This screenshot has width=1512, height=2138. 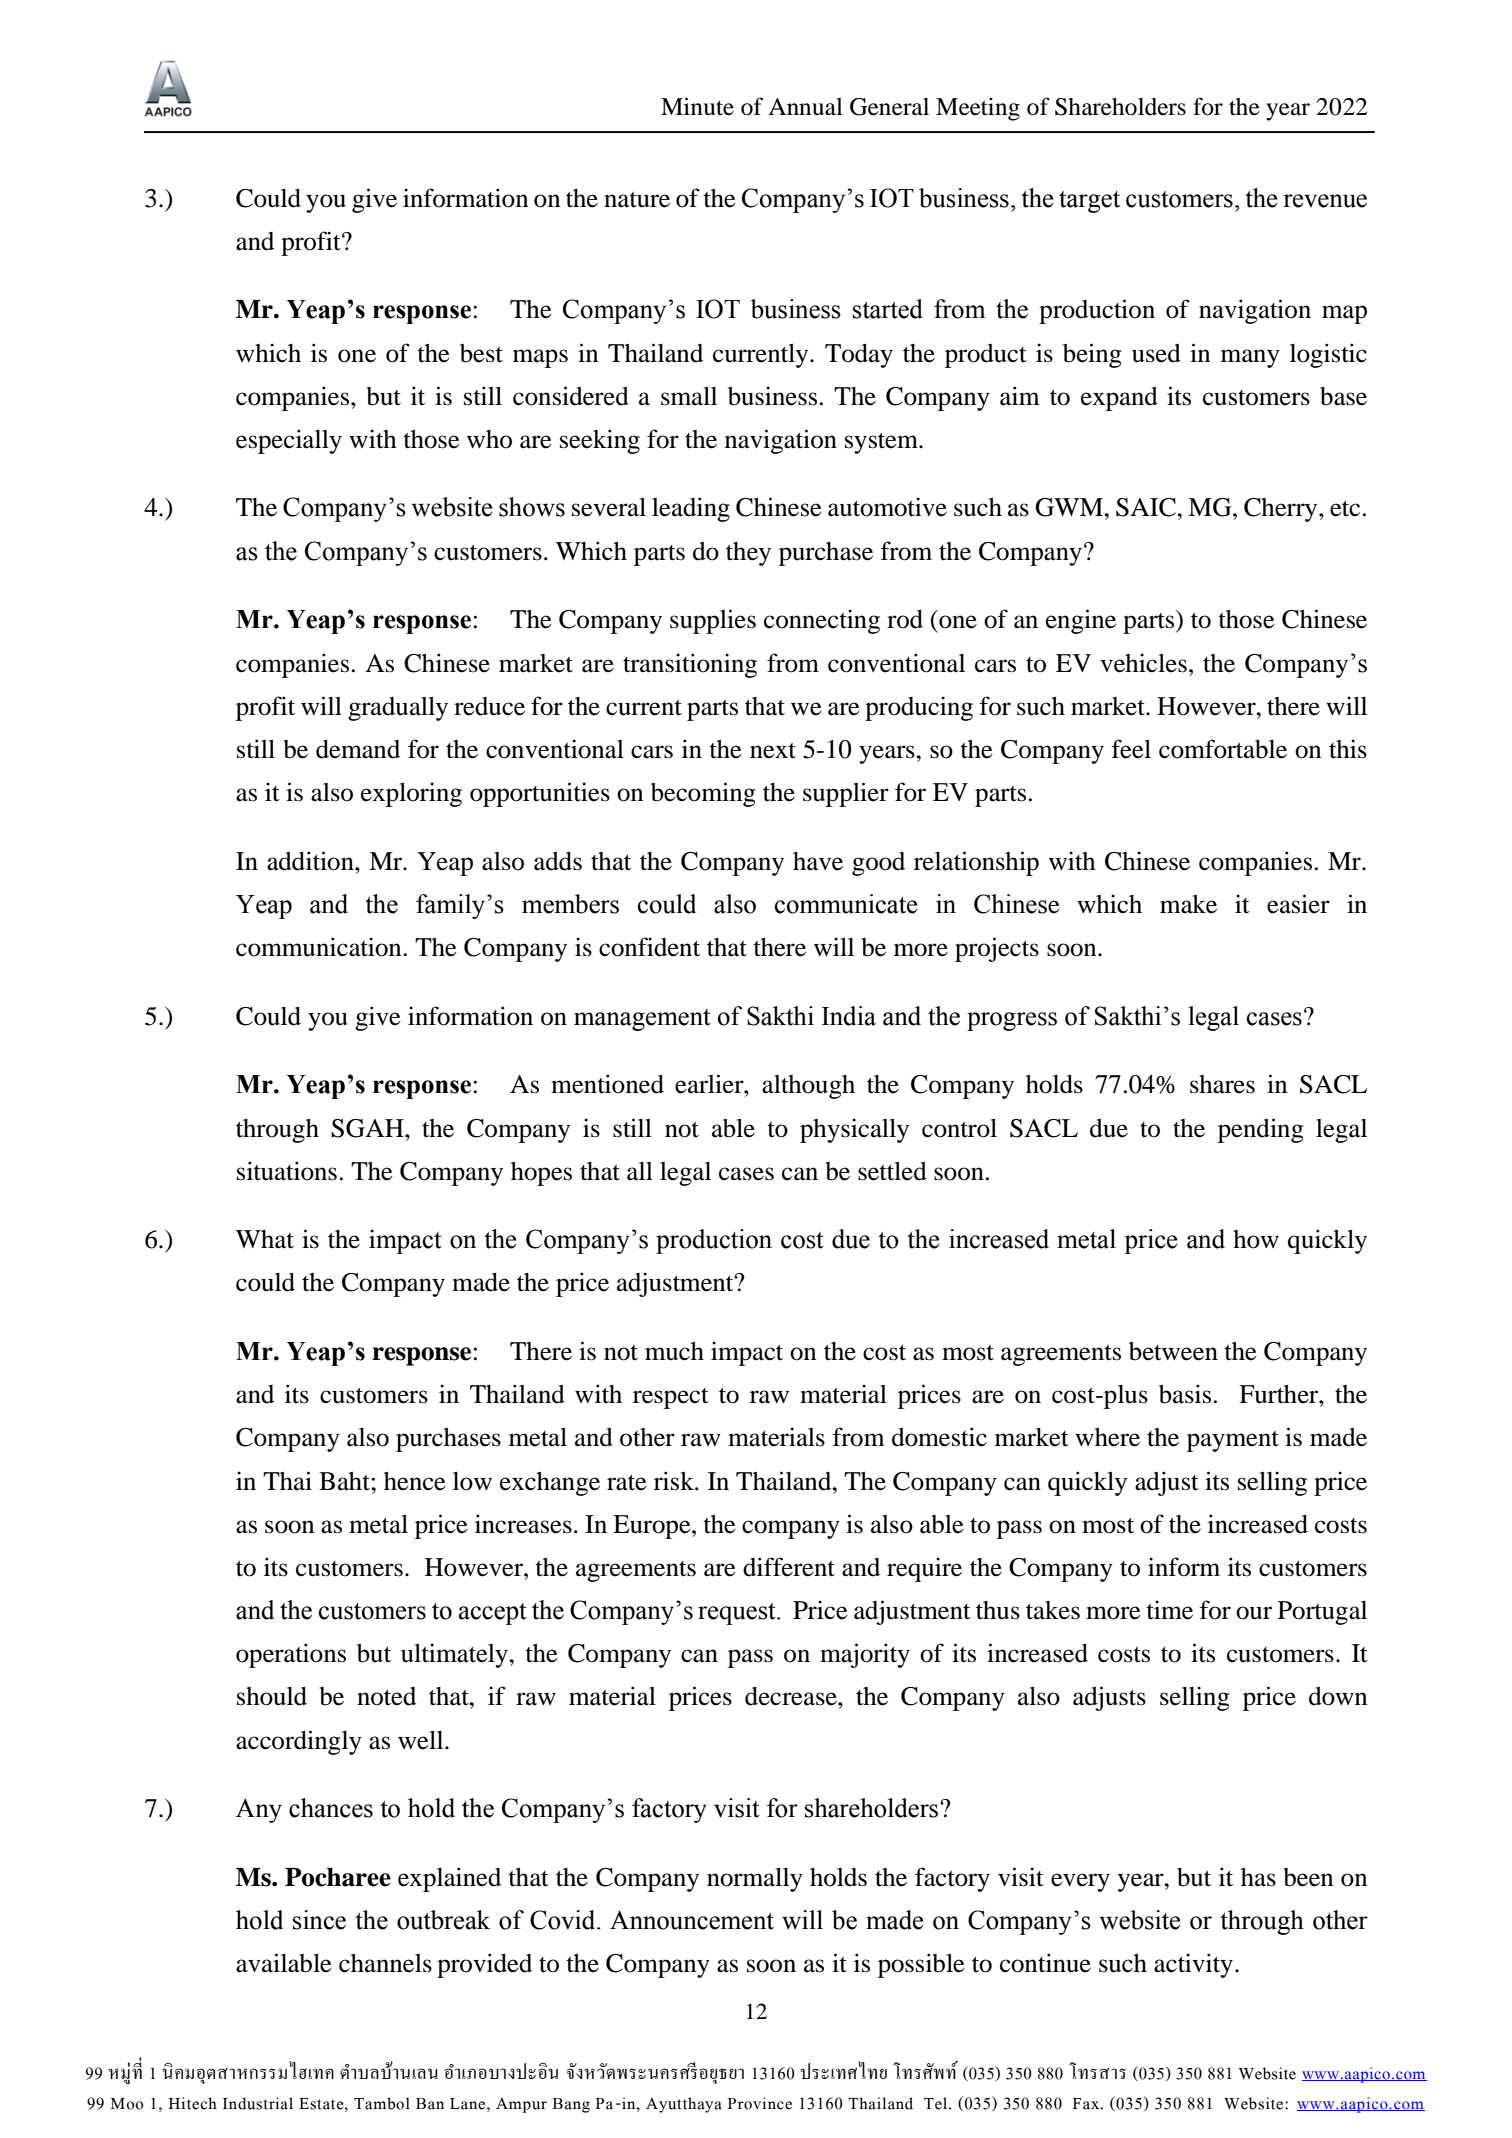 I want to click on time, so click(x=1170, y=1610).
